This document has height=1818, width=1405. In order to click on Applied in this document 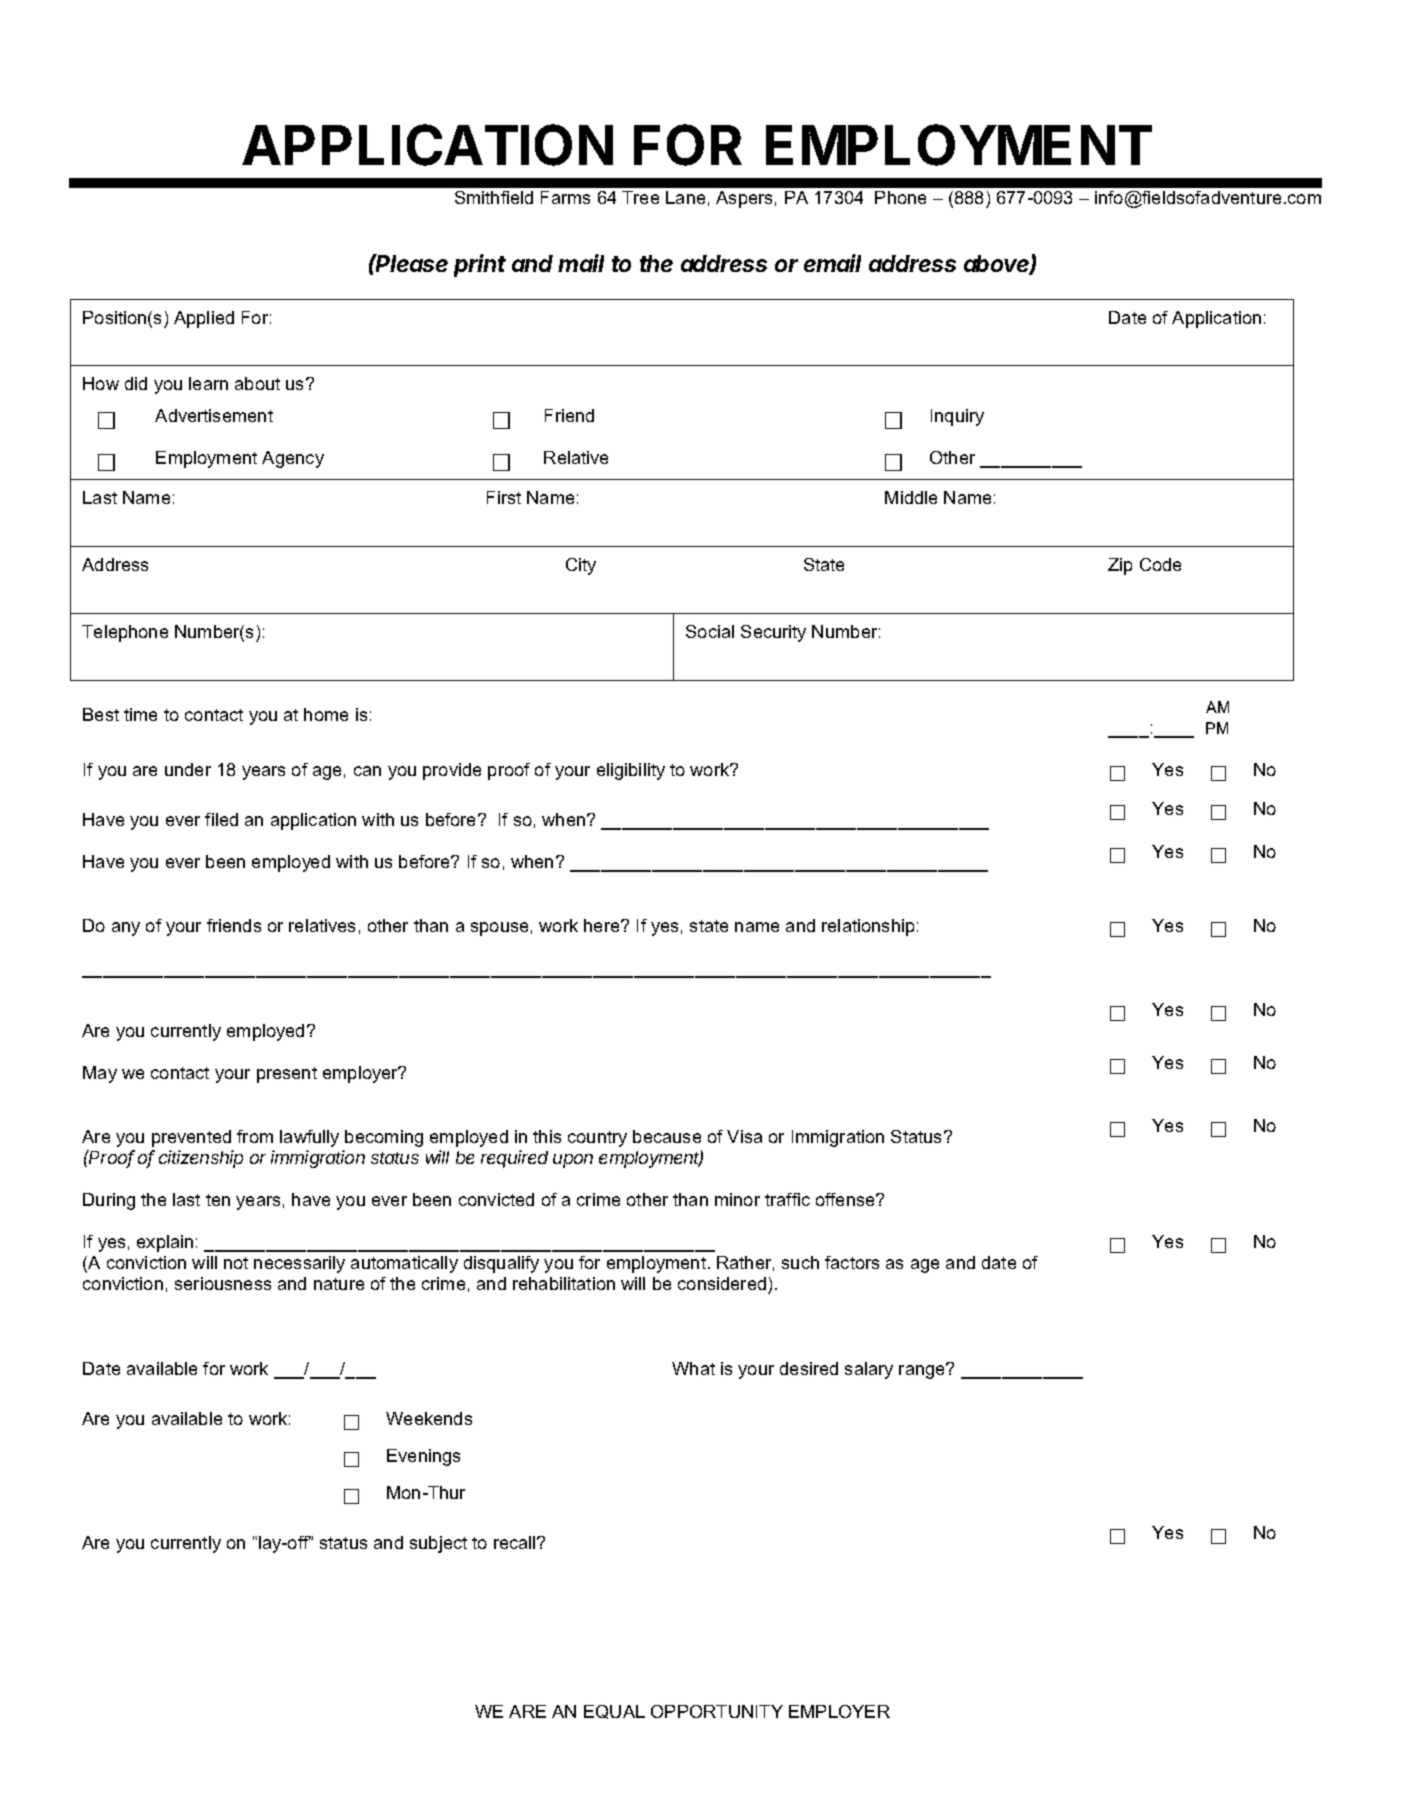, I will do `click(204, 319)`.
